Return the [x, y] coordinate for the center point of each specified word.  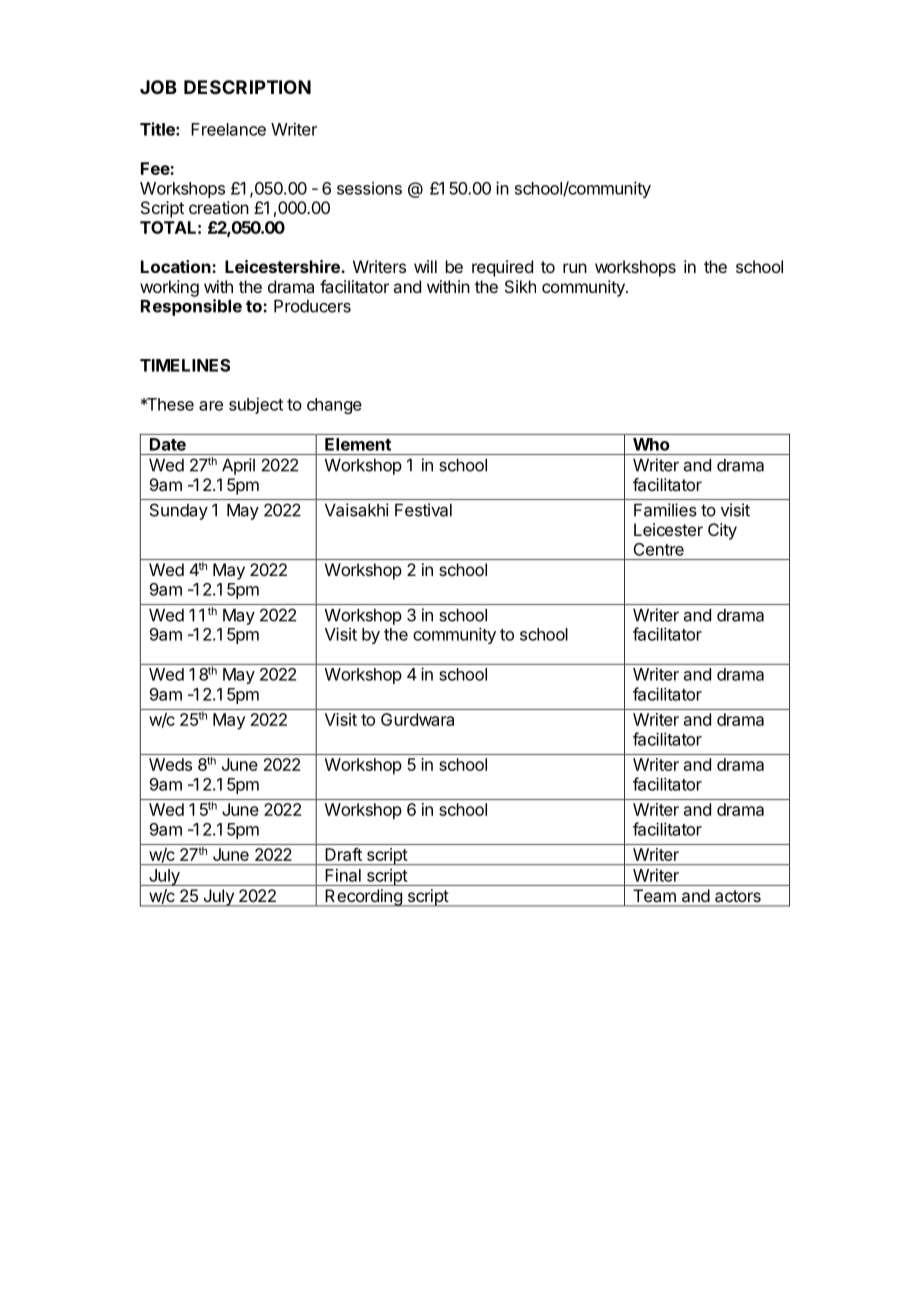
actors [738, 896]
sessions [369, 188]
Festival [423, 510]
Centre [659, 549]
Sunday [179, 511]
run [575, 268]
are [211, 406]
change [334, 406]
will [425, 266]
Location [176, 266]
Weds [170, 764]
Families [665, 510]
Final [343, 875]
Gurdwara [417, 719]
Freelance [228, 129]
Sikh [520, 286]
